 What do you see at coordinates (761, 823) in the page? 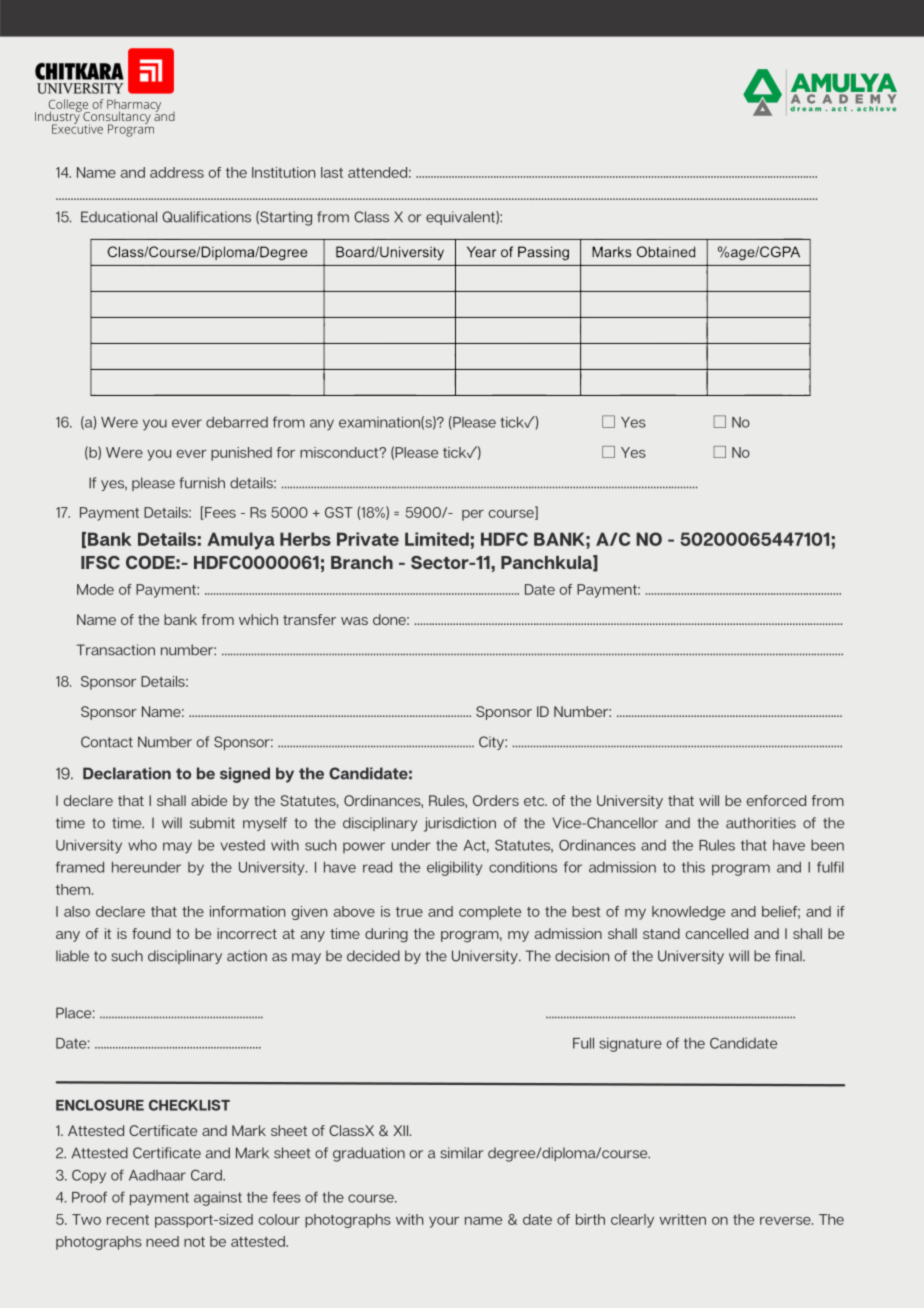
I see `authorities` at bounding box center [761, 823].
